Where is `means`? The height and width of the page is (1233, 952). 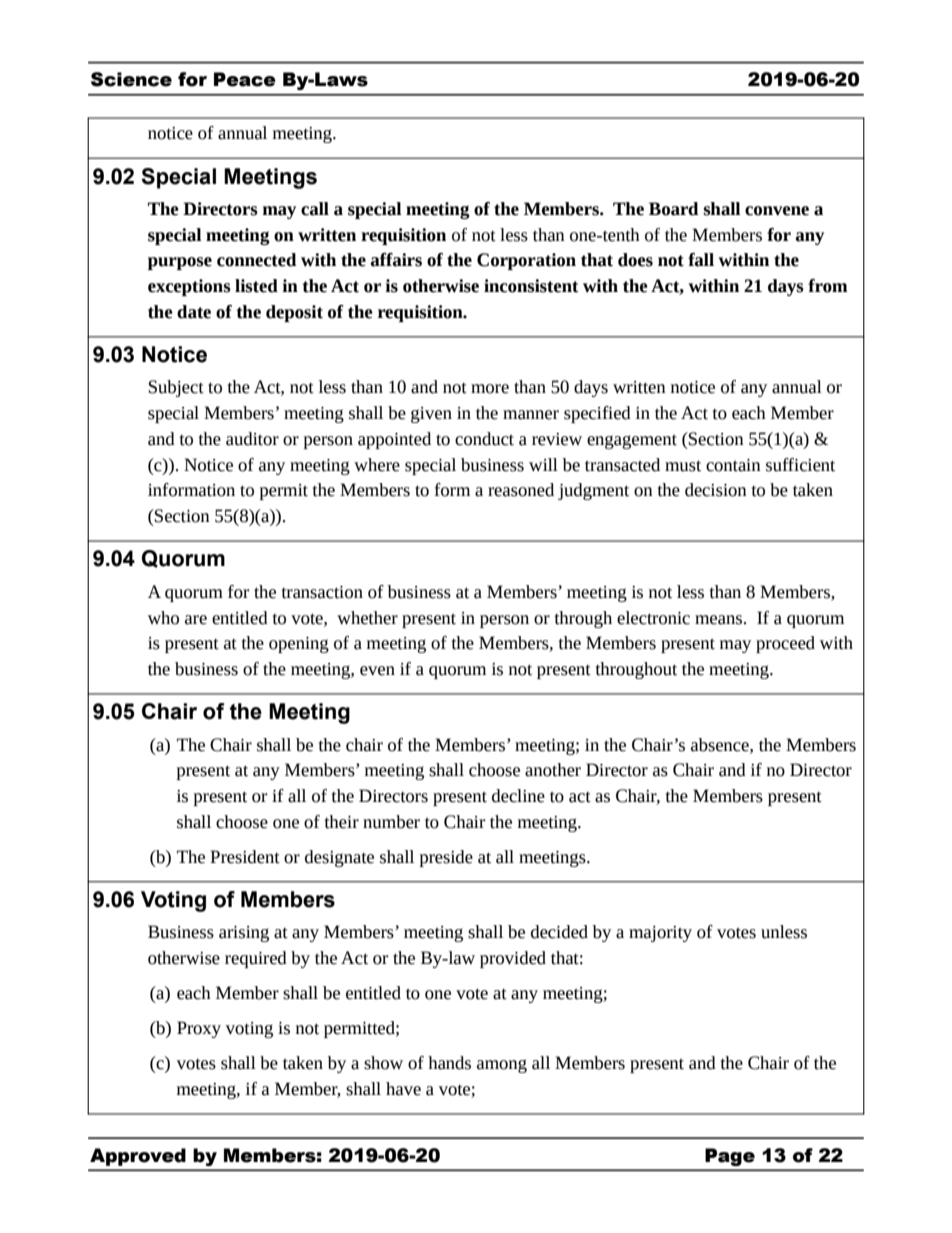 means is located at coordinates (720, 620).
